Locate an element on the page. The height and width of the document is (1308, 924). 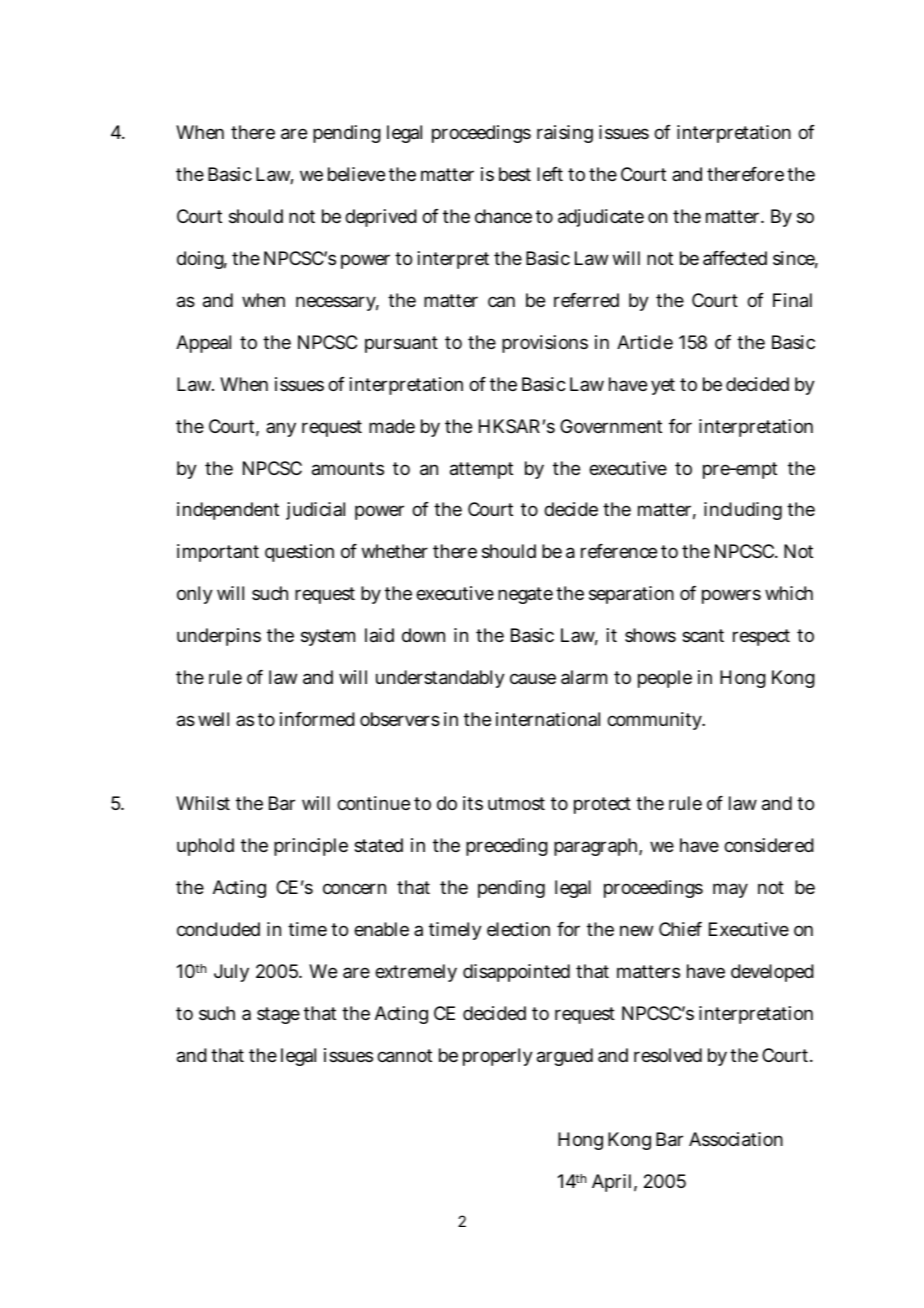
underpins is located at coordinates (219, 637).
